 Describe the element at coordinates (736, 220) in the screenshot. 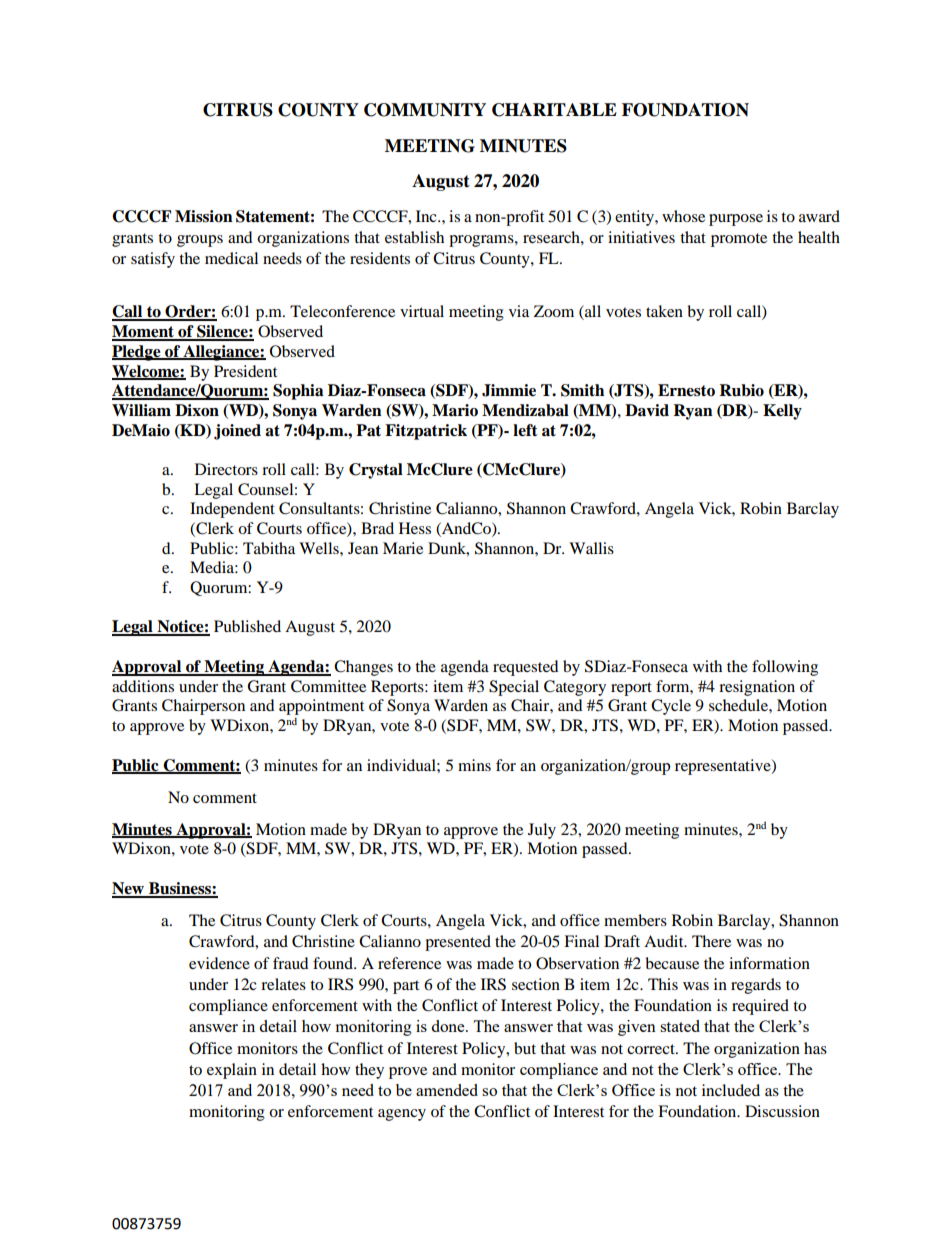

I see `purpose` at that location.
